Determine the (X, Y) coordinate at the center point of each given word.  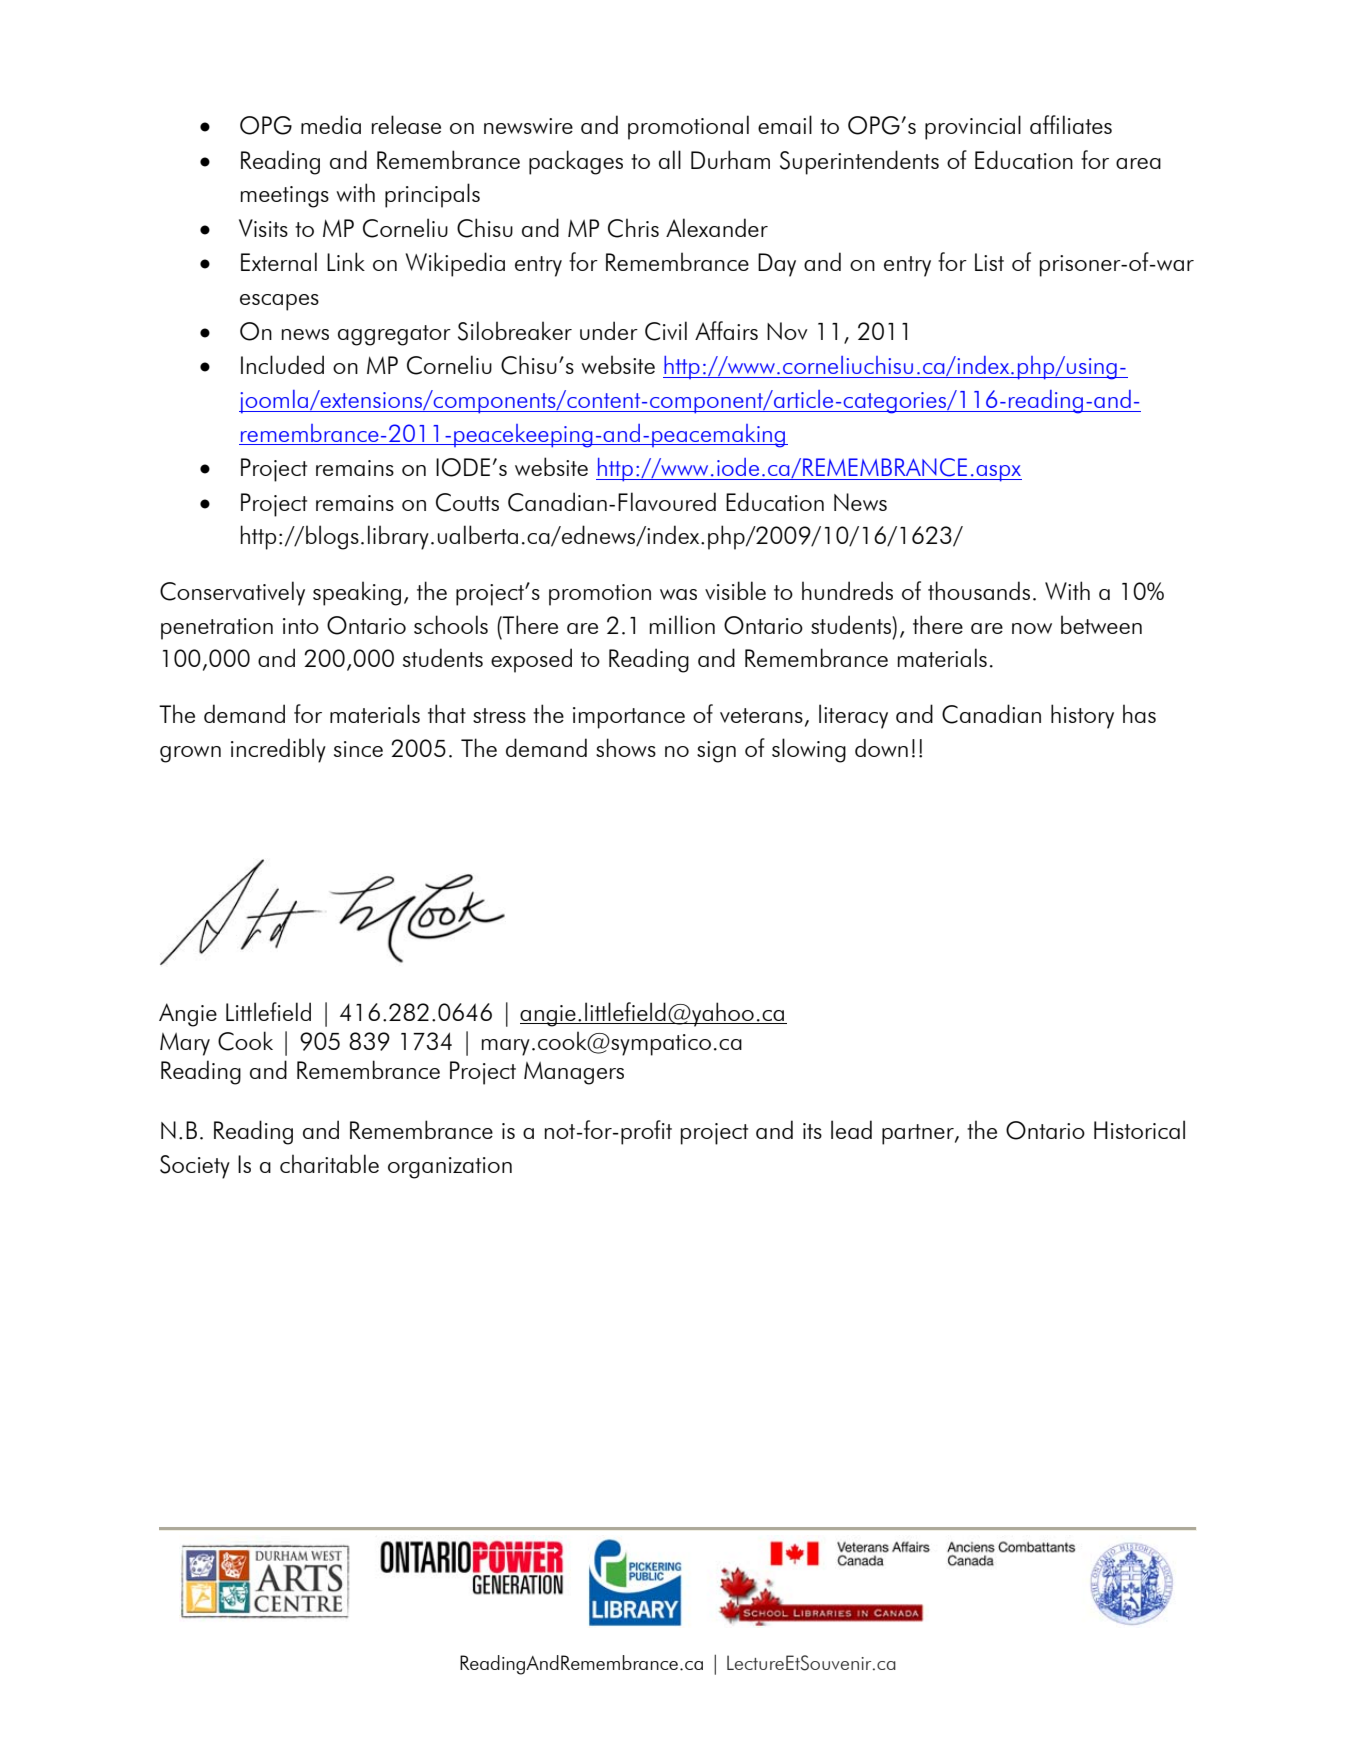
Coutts (467, 502)
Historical (1139, 1129)
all (670, 159)
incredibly (278, 750)
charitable (329, 1163)
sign (716, 752)
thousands (979, 590)
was (678, 594)
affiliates (1071, 124)
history (1082, 716)
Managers (574, 1073)
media (331, 124)
